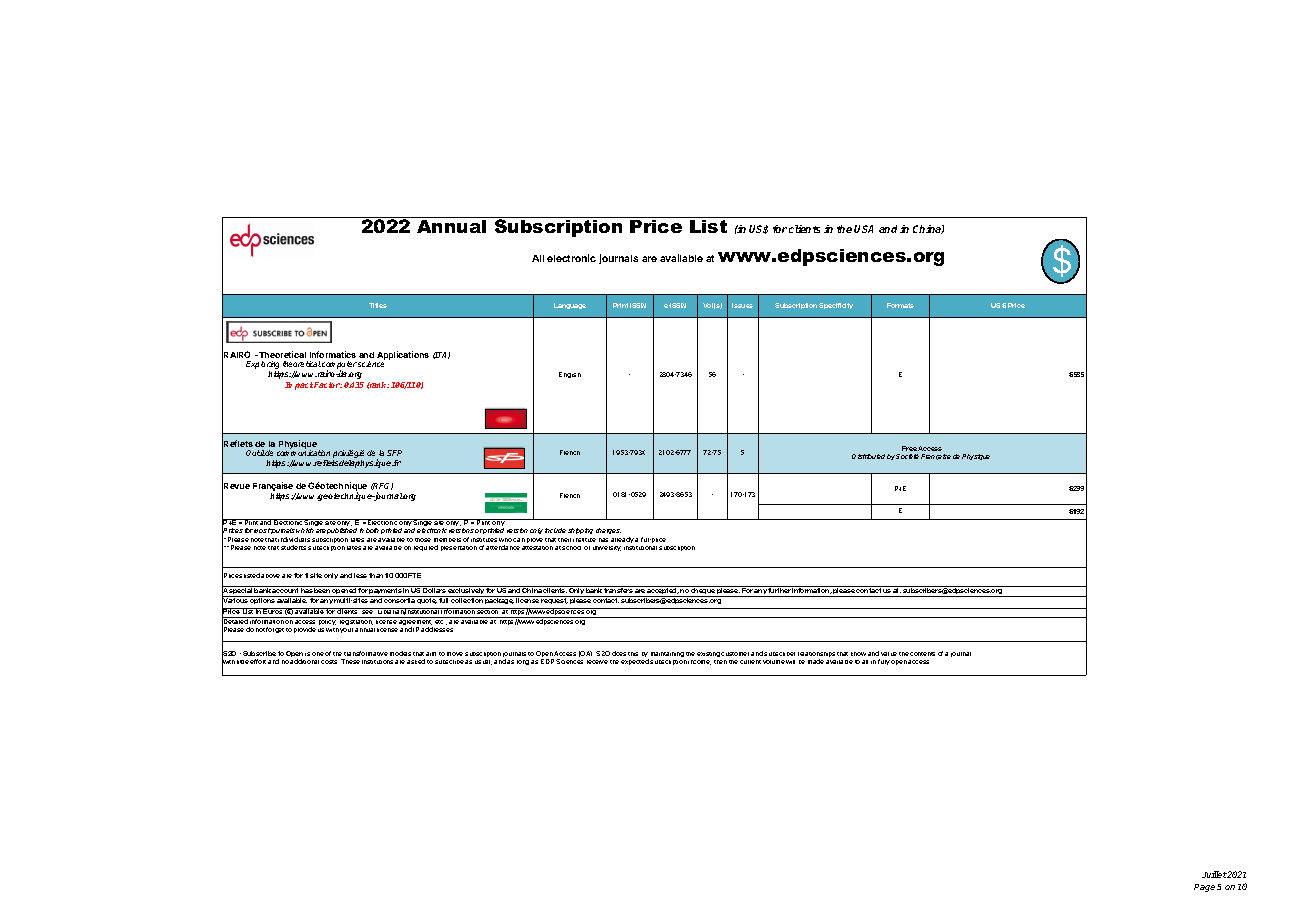 The image size is (1308, 924). I want to click on Issues, so click(742, 305).
